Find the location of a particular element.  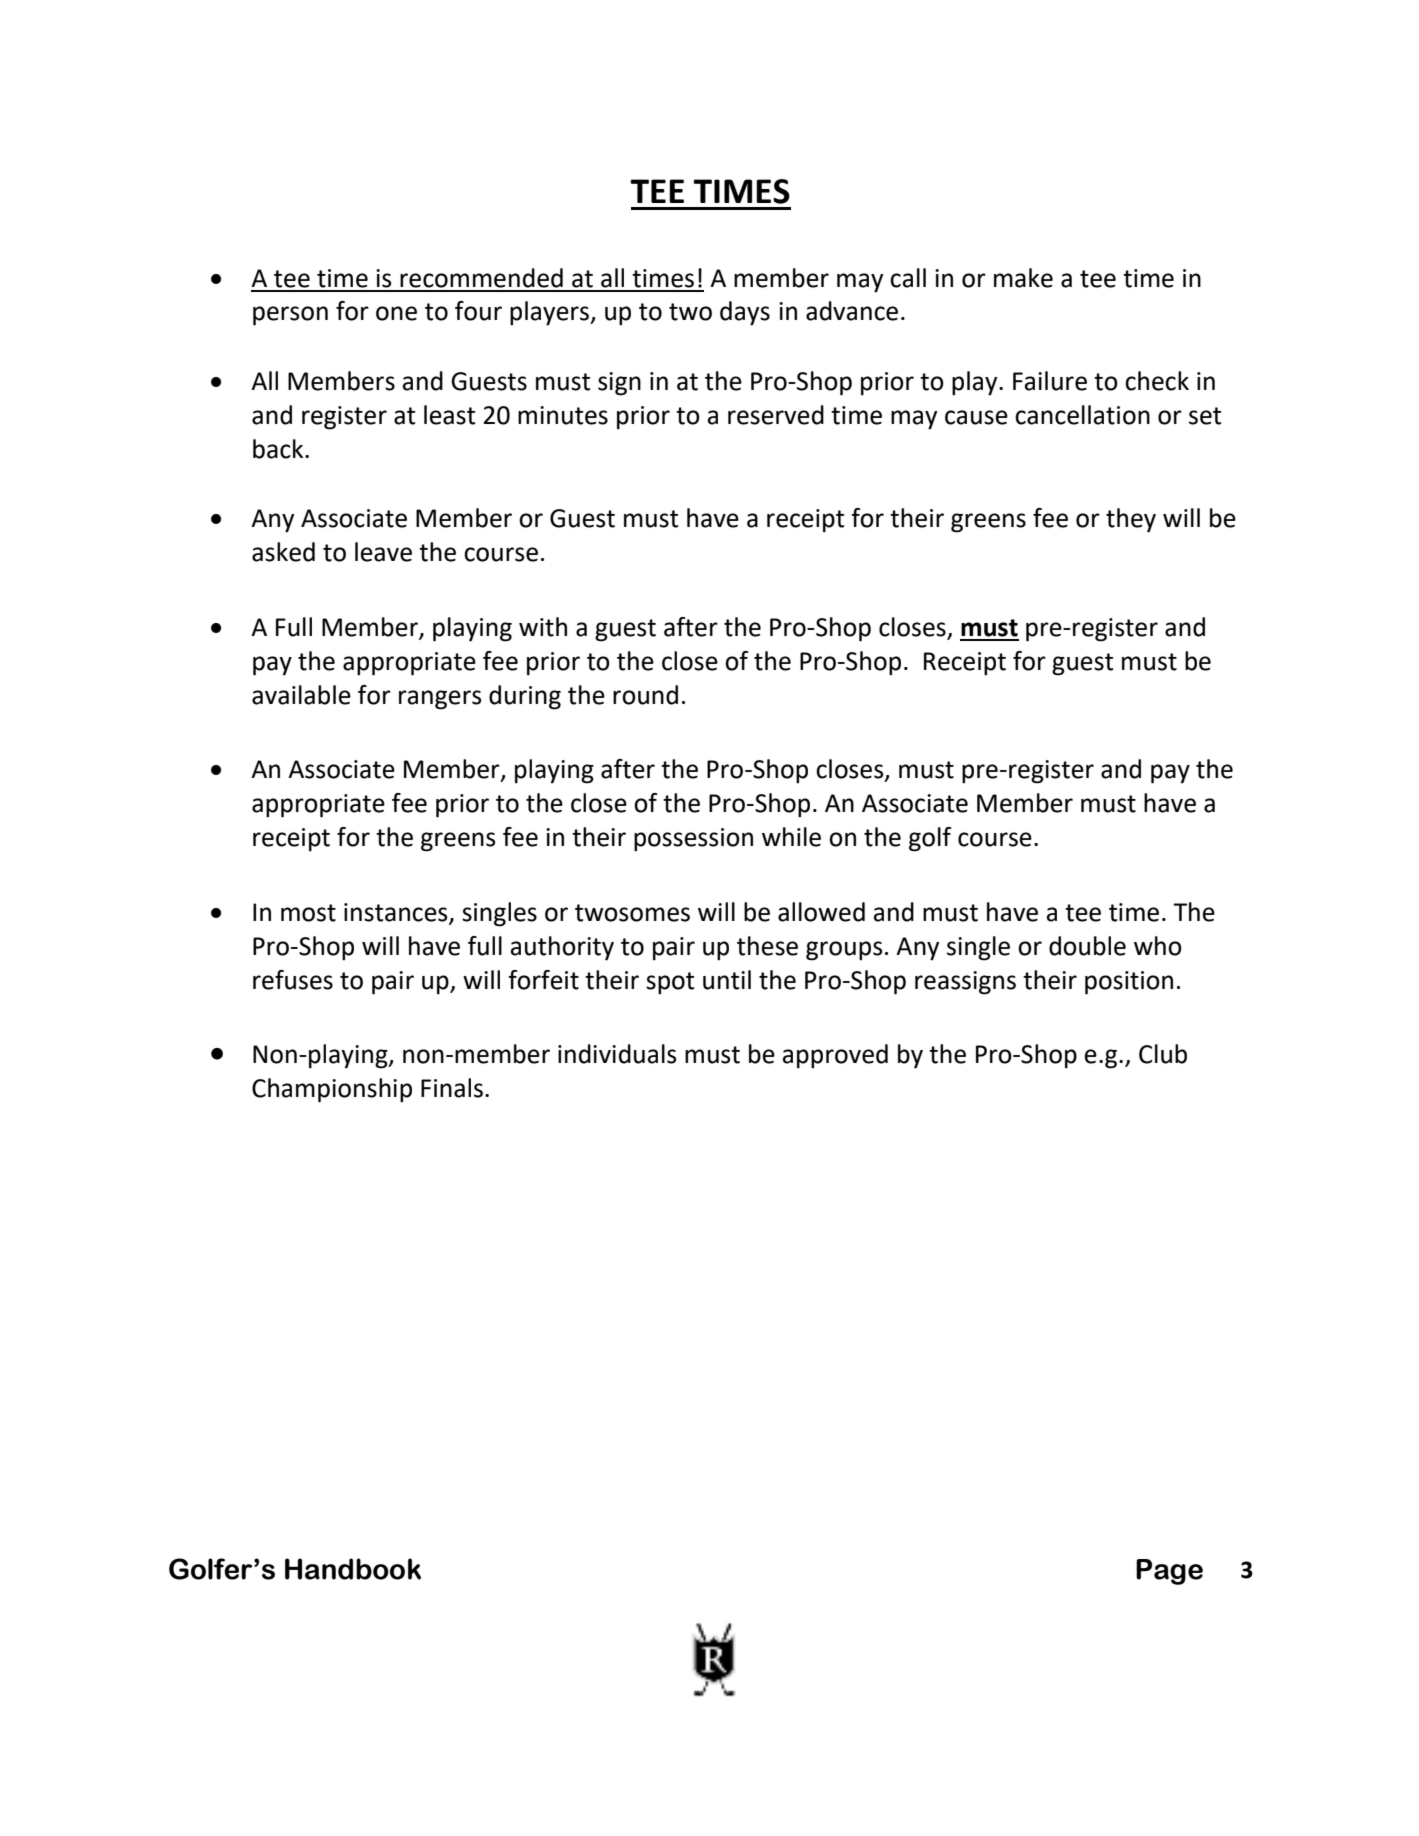

days is located at coordinates (745, 313).
